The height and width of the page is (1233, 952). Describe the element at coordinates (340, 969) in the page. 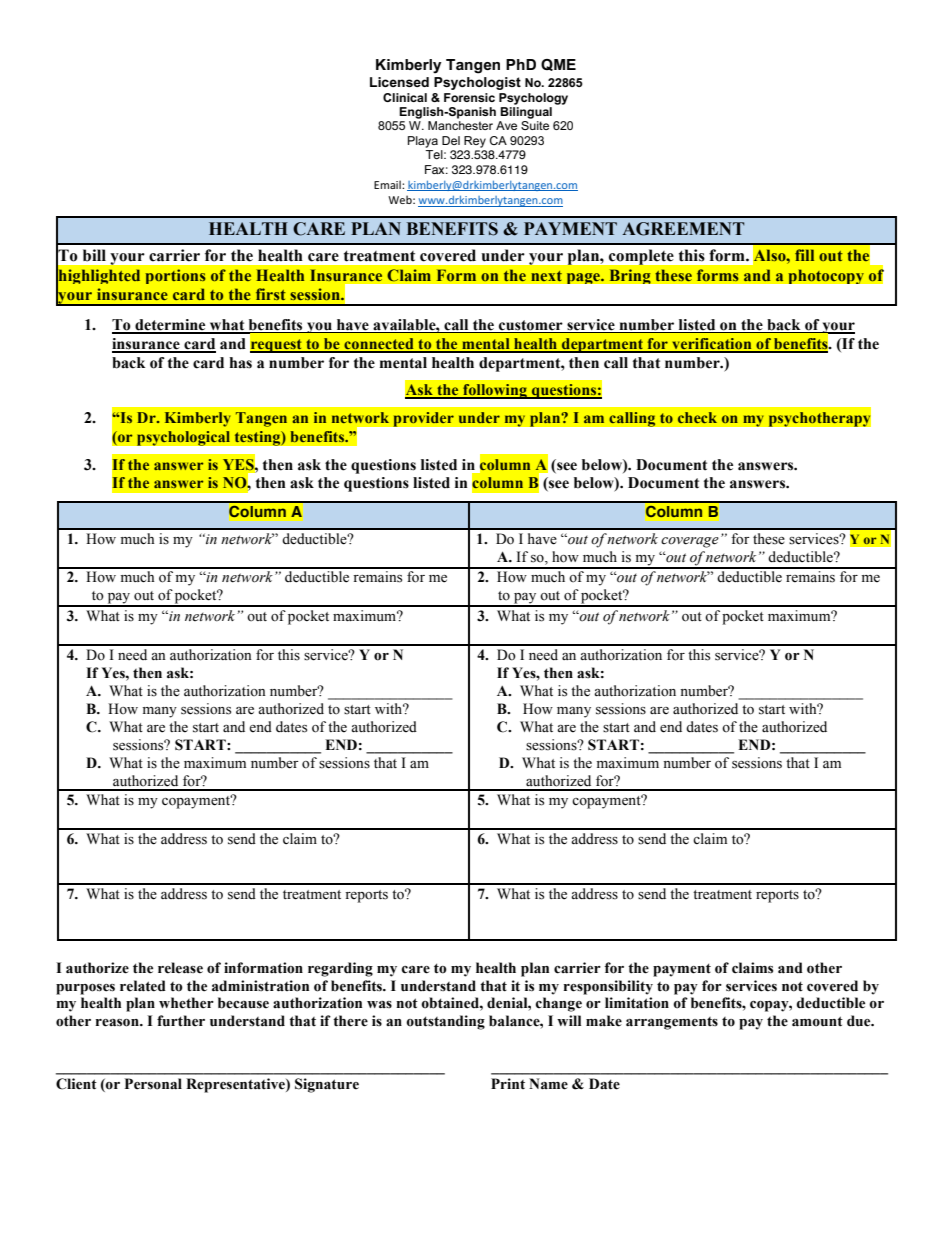

I see `regarding` at that location.
